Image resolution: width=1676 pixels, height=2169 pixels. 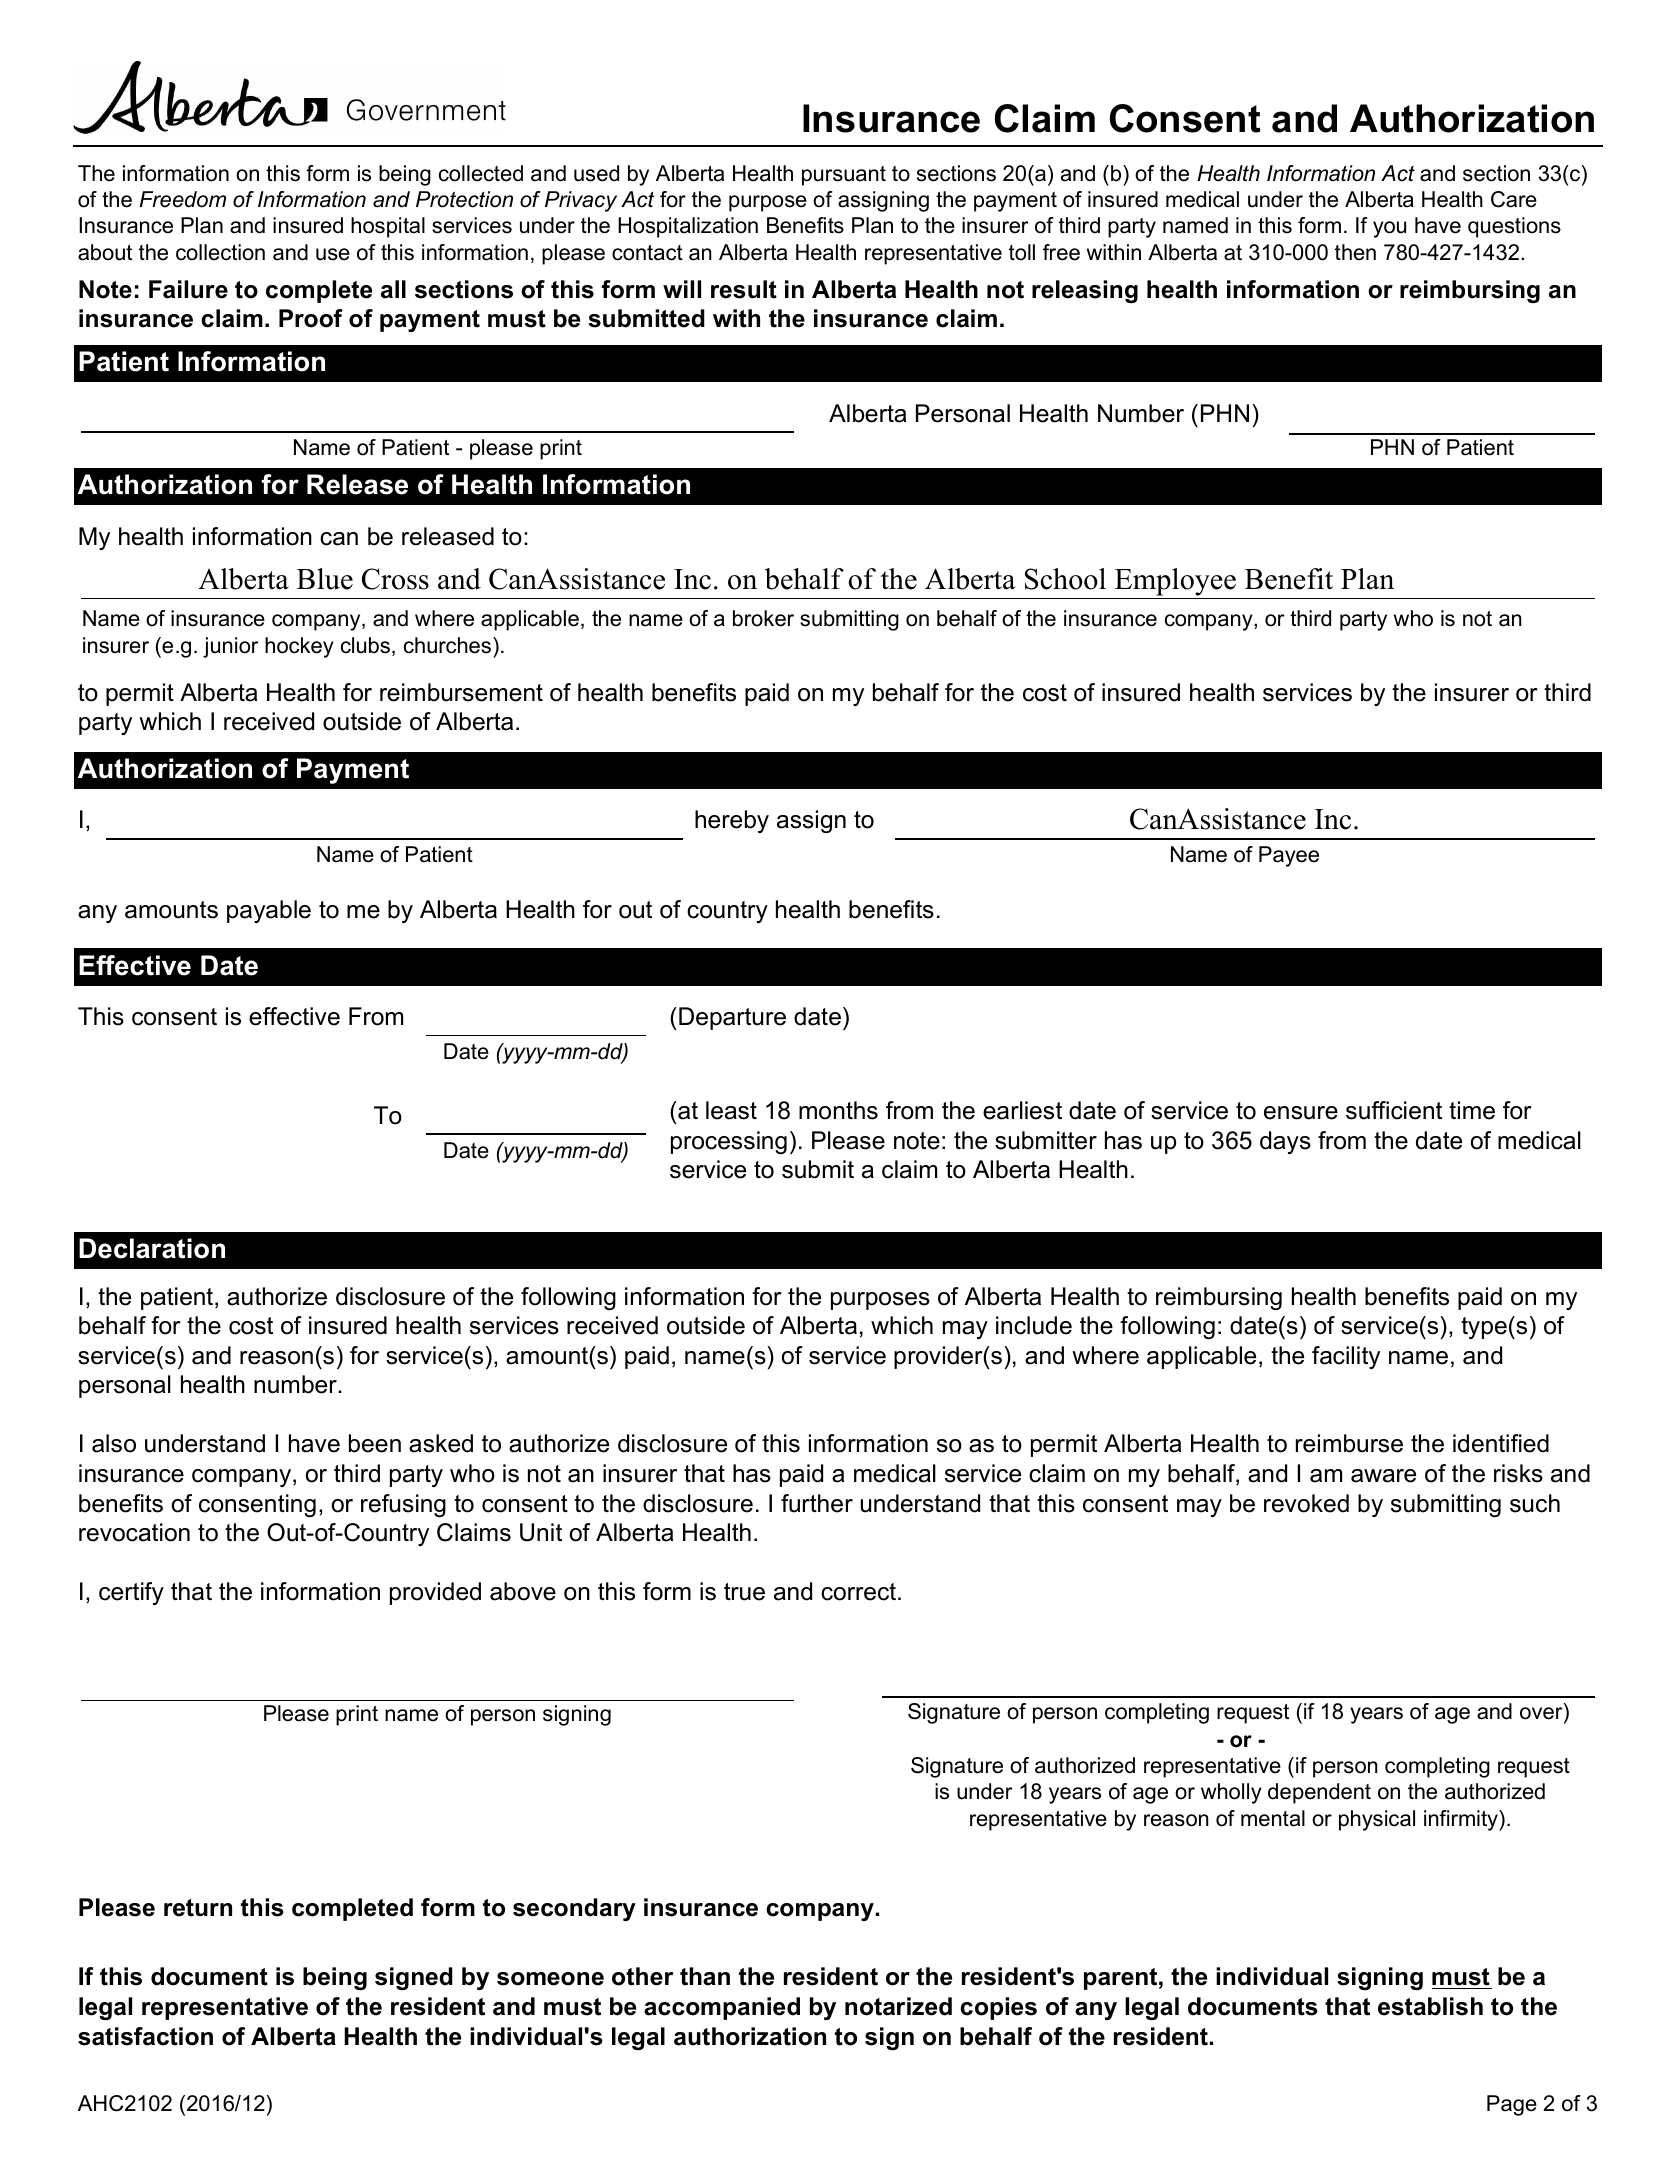 What do you see at coordinates (817, 1503) in the image?
I see `further` at bounding box center [817, 1503].
